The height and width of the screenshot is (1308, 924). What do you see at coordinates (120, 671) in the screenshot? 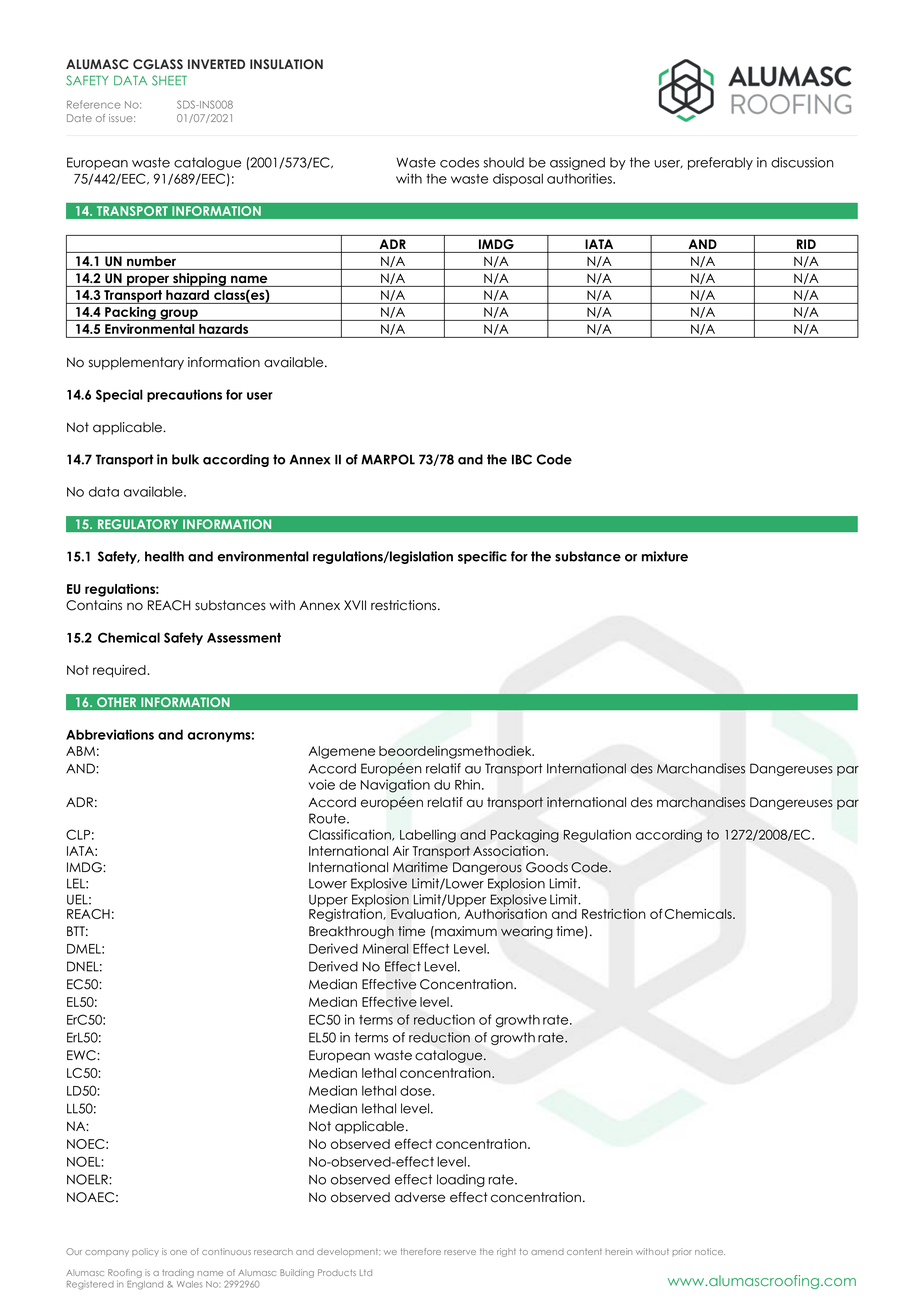
I see `required` at bounding box center [120, 671].
